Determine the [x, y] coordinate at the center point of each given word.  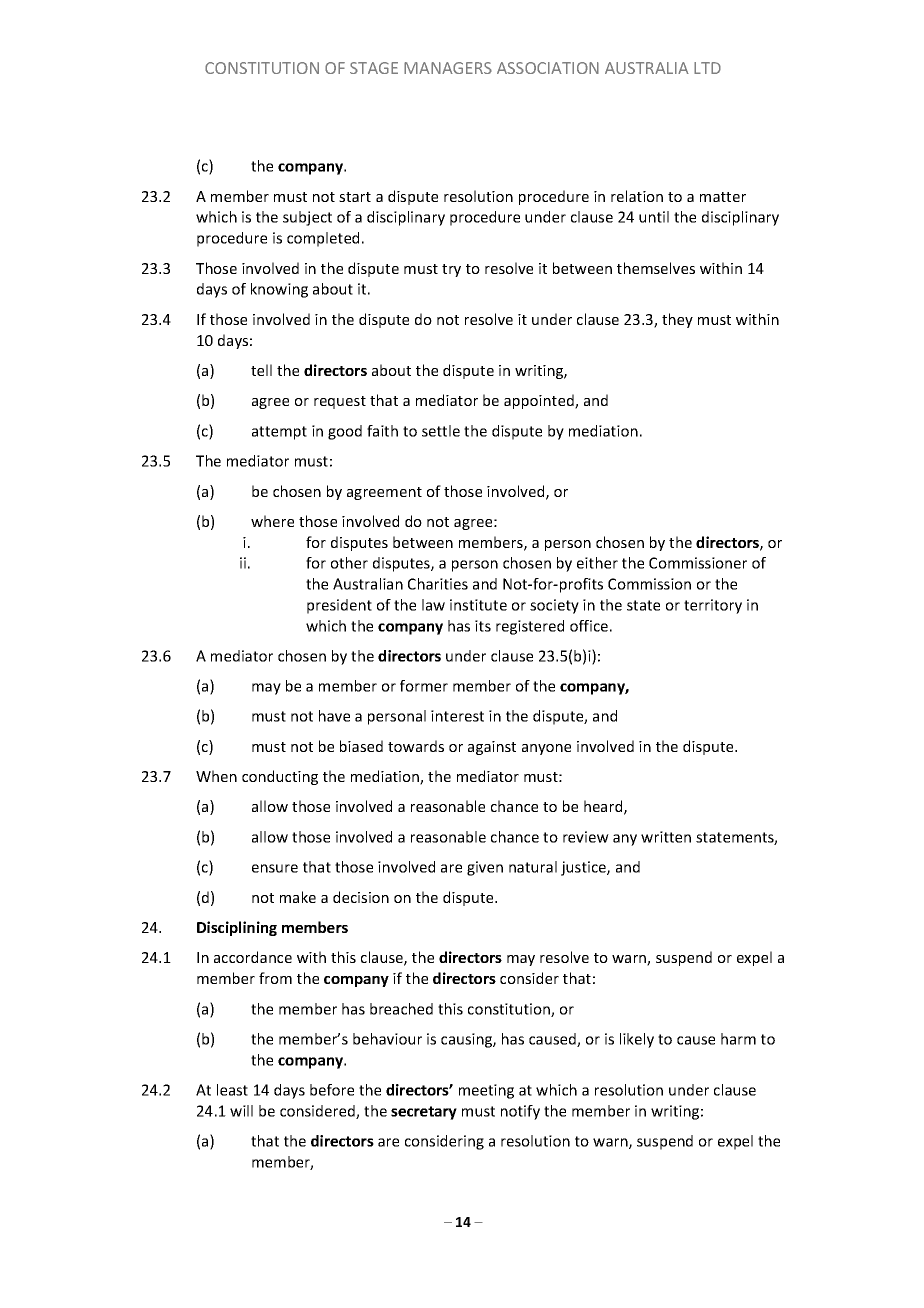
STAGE [374, 68]
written [666, 837]
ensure [275, 868]
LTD [707, 68]
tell [261, 370]
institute [478, 605]
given [485, 868]
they [677, 320]
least [232, 1090]
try [451, 270]
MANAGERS [448, 68]
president [339, 606]
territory [713, 606]
